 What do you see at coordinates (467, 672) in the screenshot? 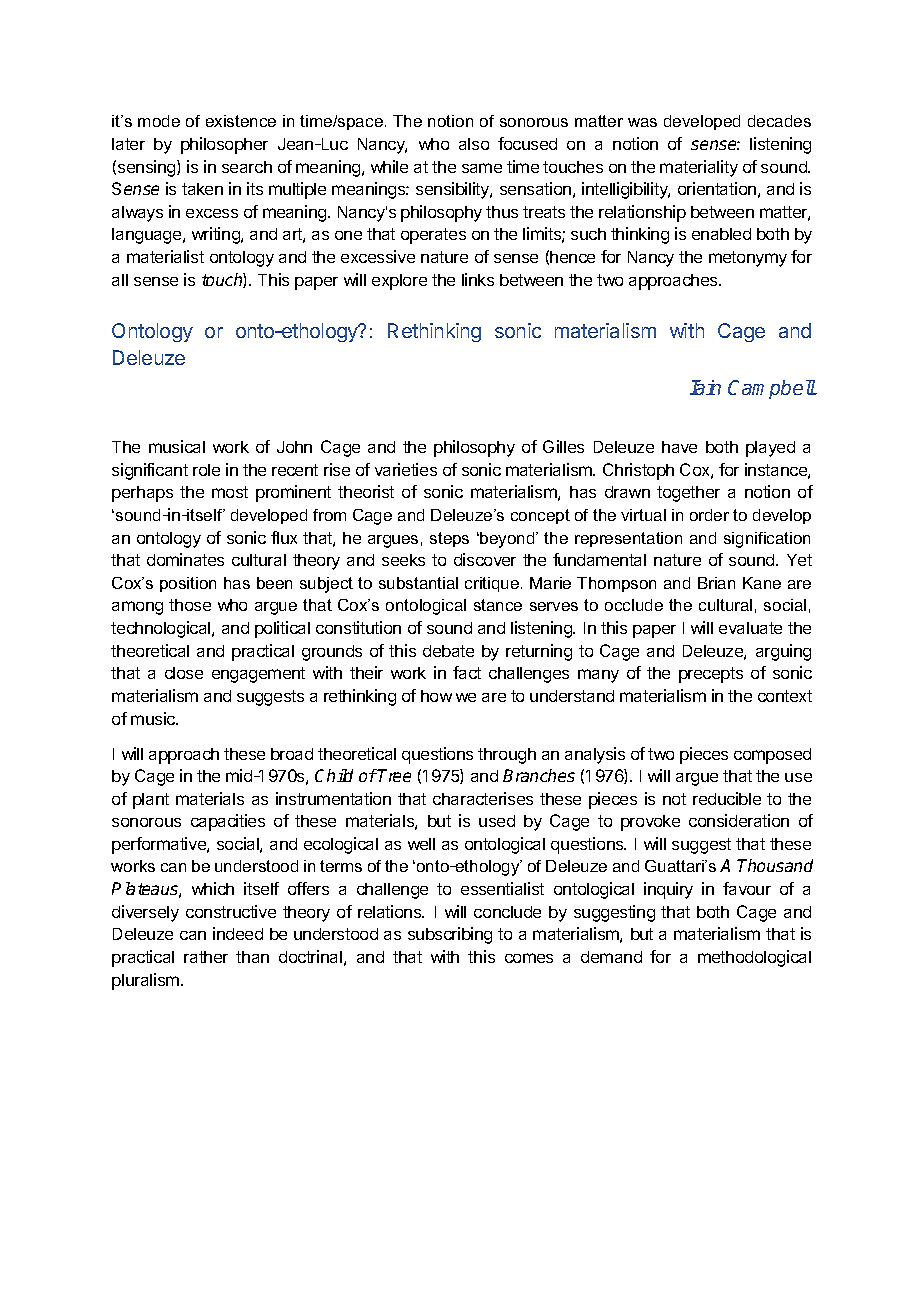
I see `fact` at bounding box center [467, 672].
